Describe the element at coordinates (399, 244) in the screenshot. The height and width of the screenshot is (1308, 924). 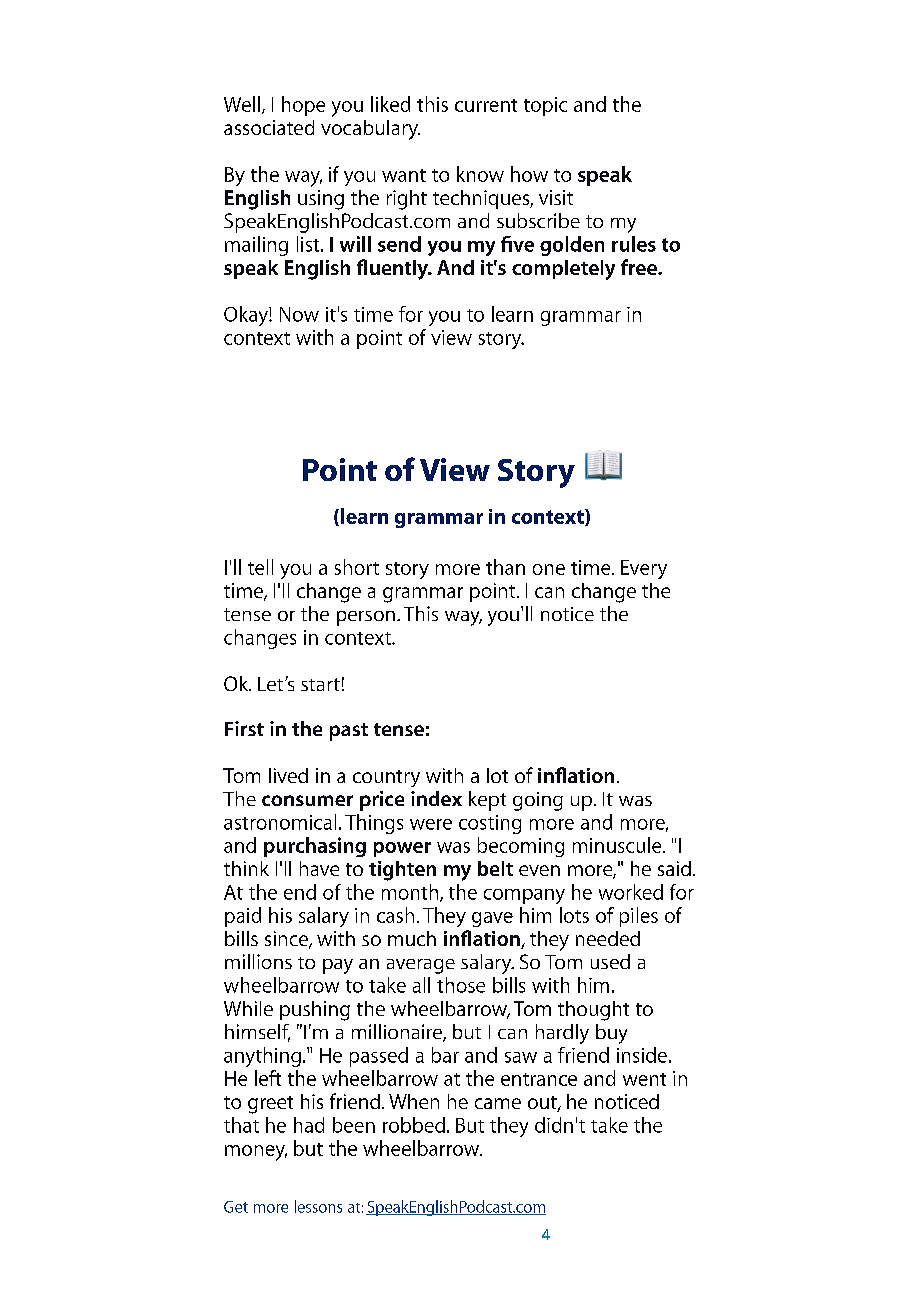
I see `send` at that location.
